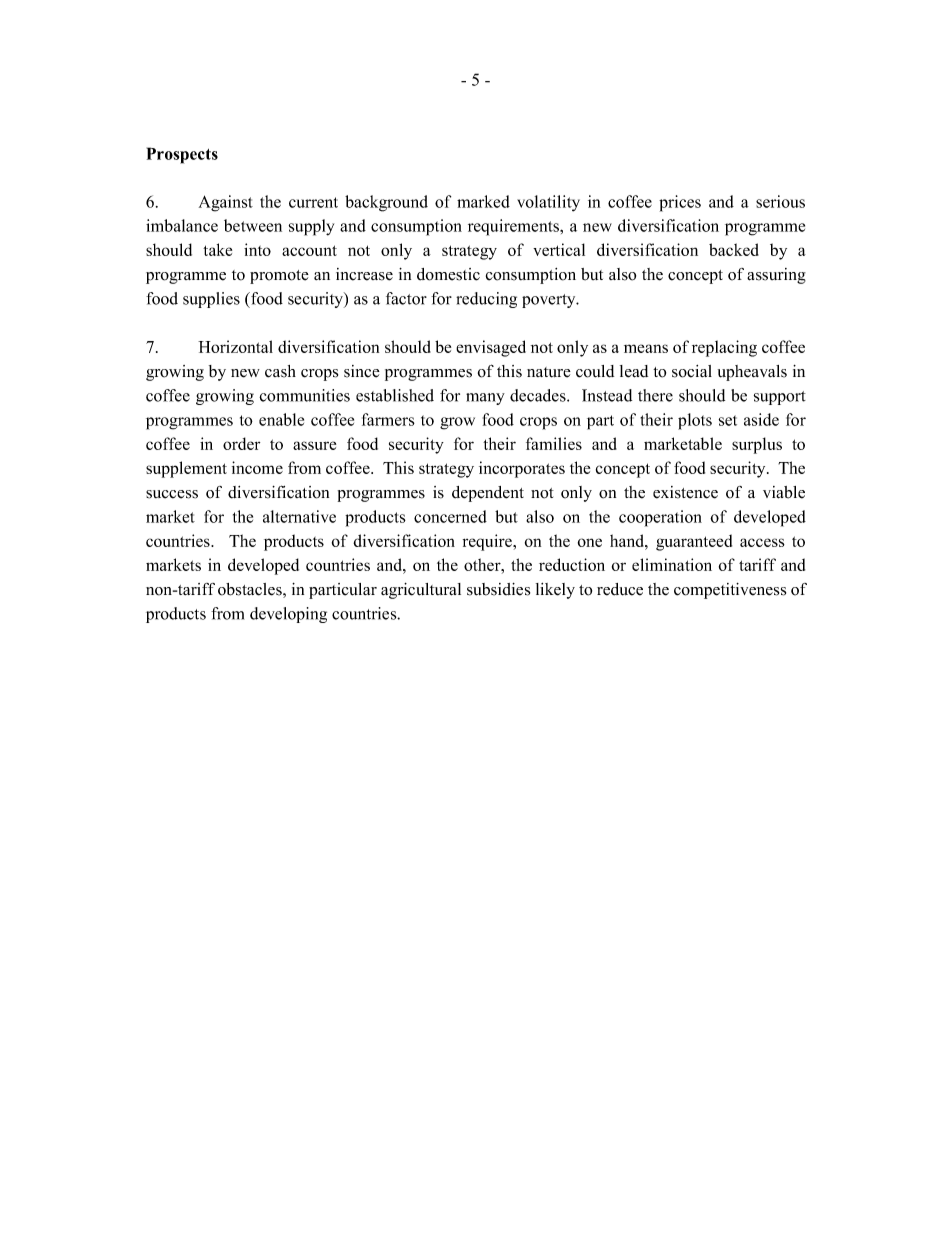 The width and height of the page is (952, 1233). What do you see at coordinates (680, 203) in the page?
I see `prices` at bounding box center [680, 203].
